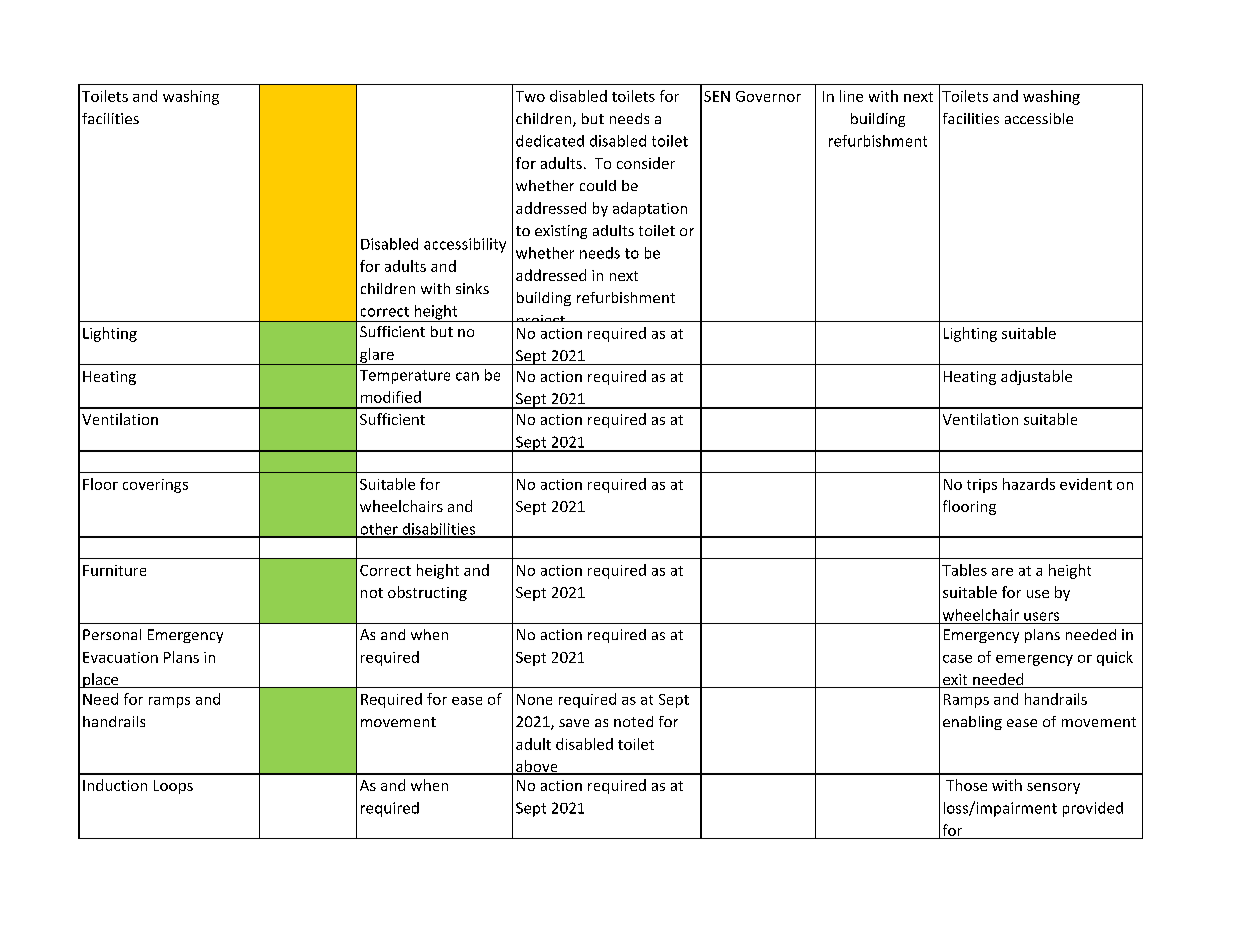 This screenshot has width=1233, height=952. Describe the element at coordinates (530, 96) in the screenshot. I see `Two` at that location.
